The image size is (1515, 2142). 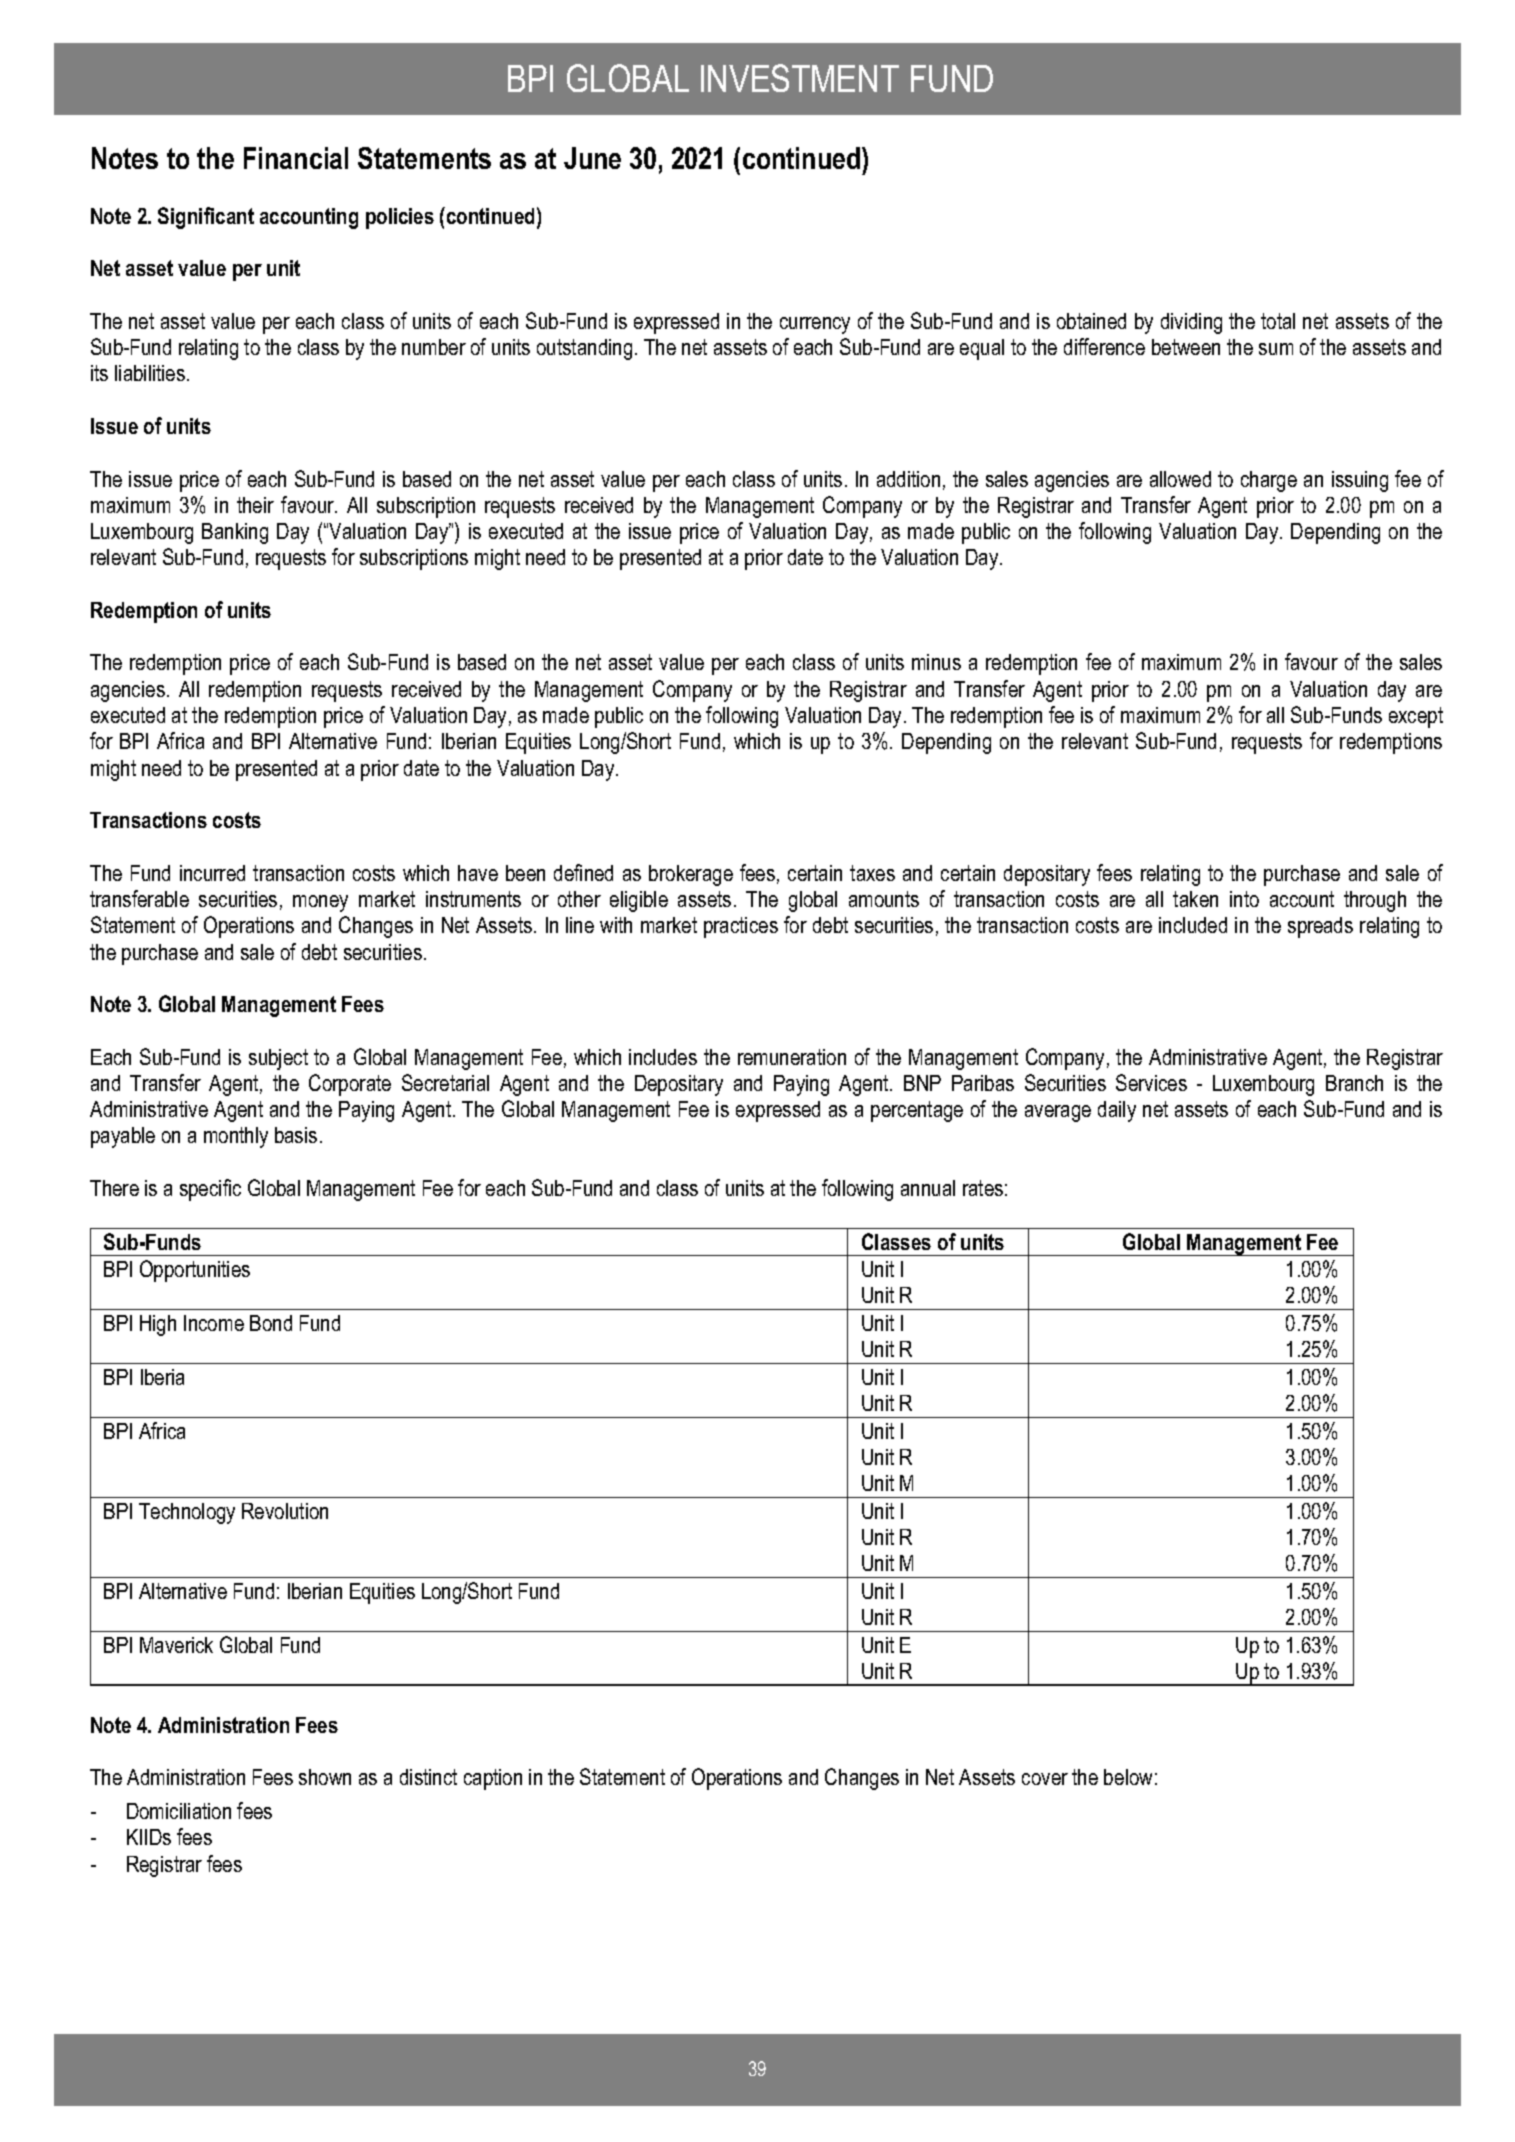 What do you see at coordinates (320, 903) in the page?
I see `money` at bounding box center [320, 903].
